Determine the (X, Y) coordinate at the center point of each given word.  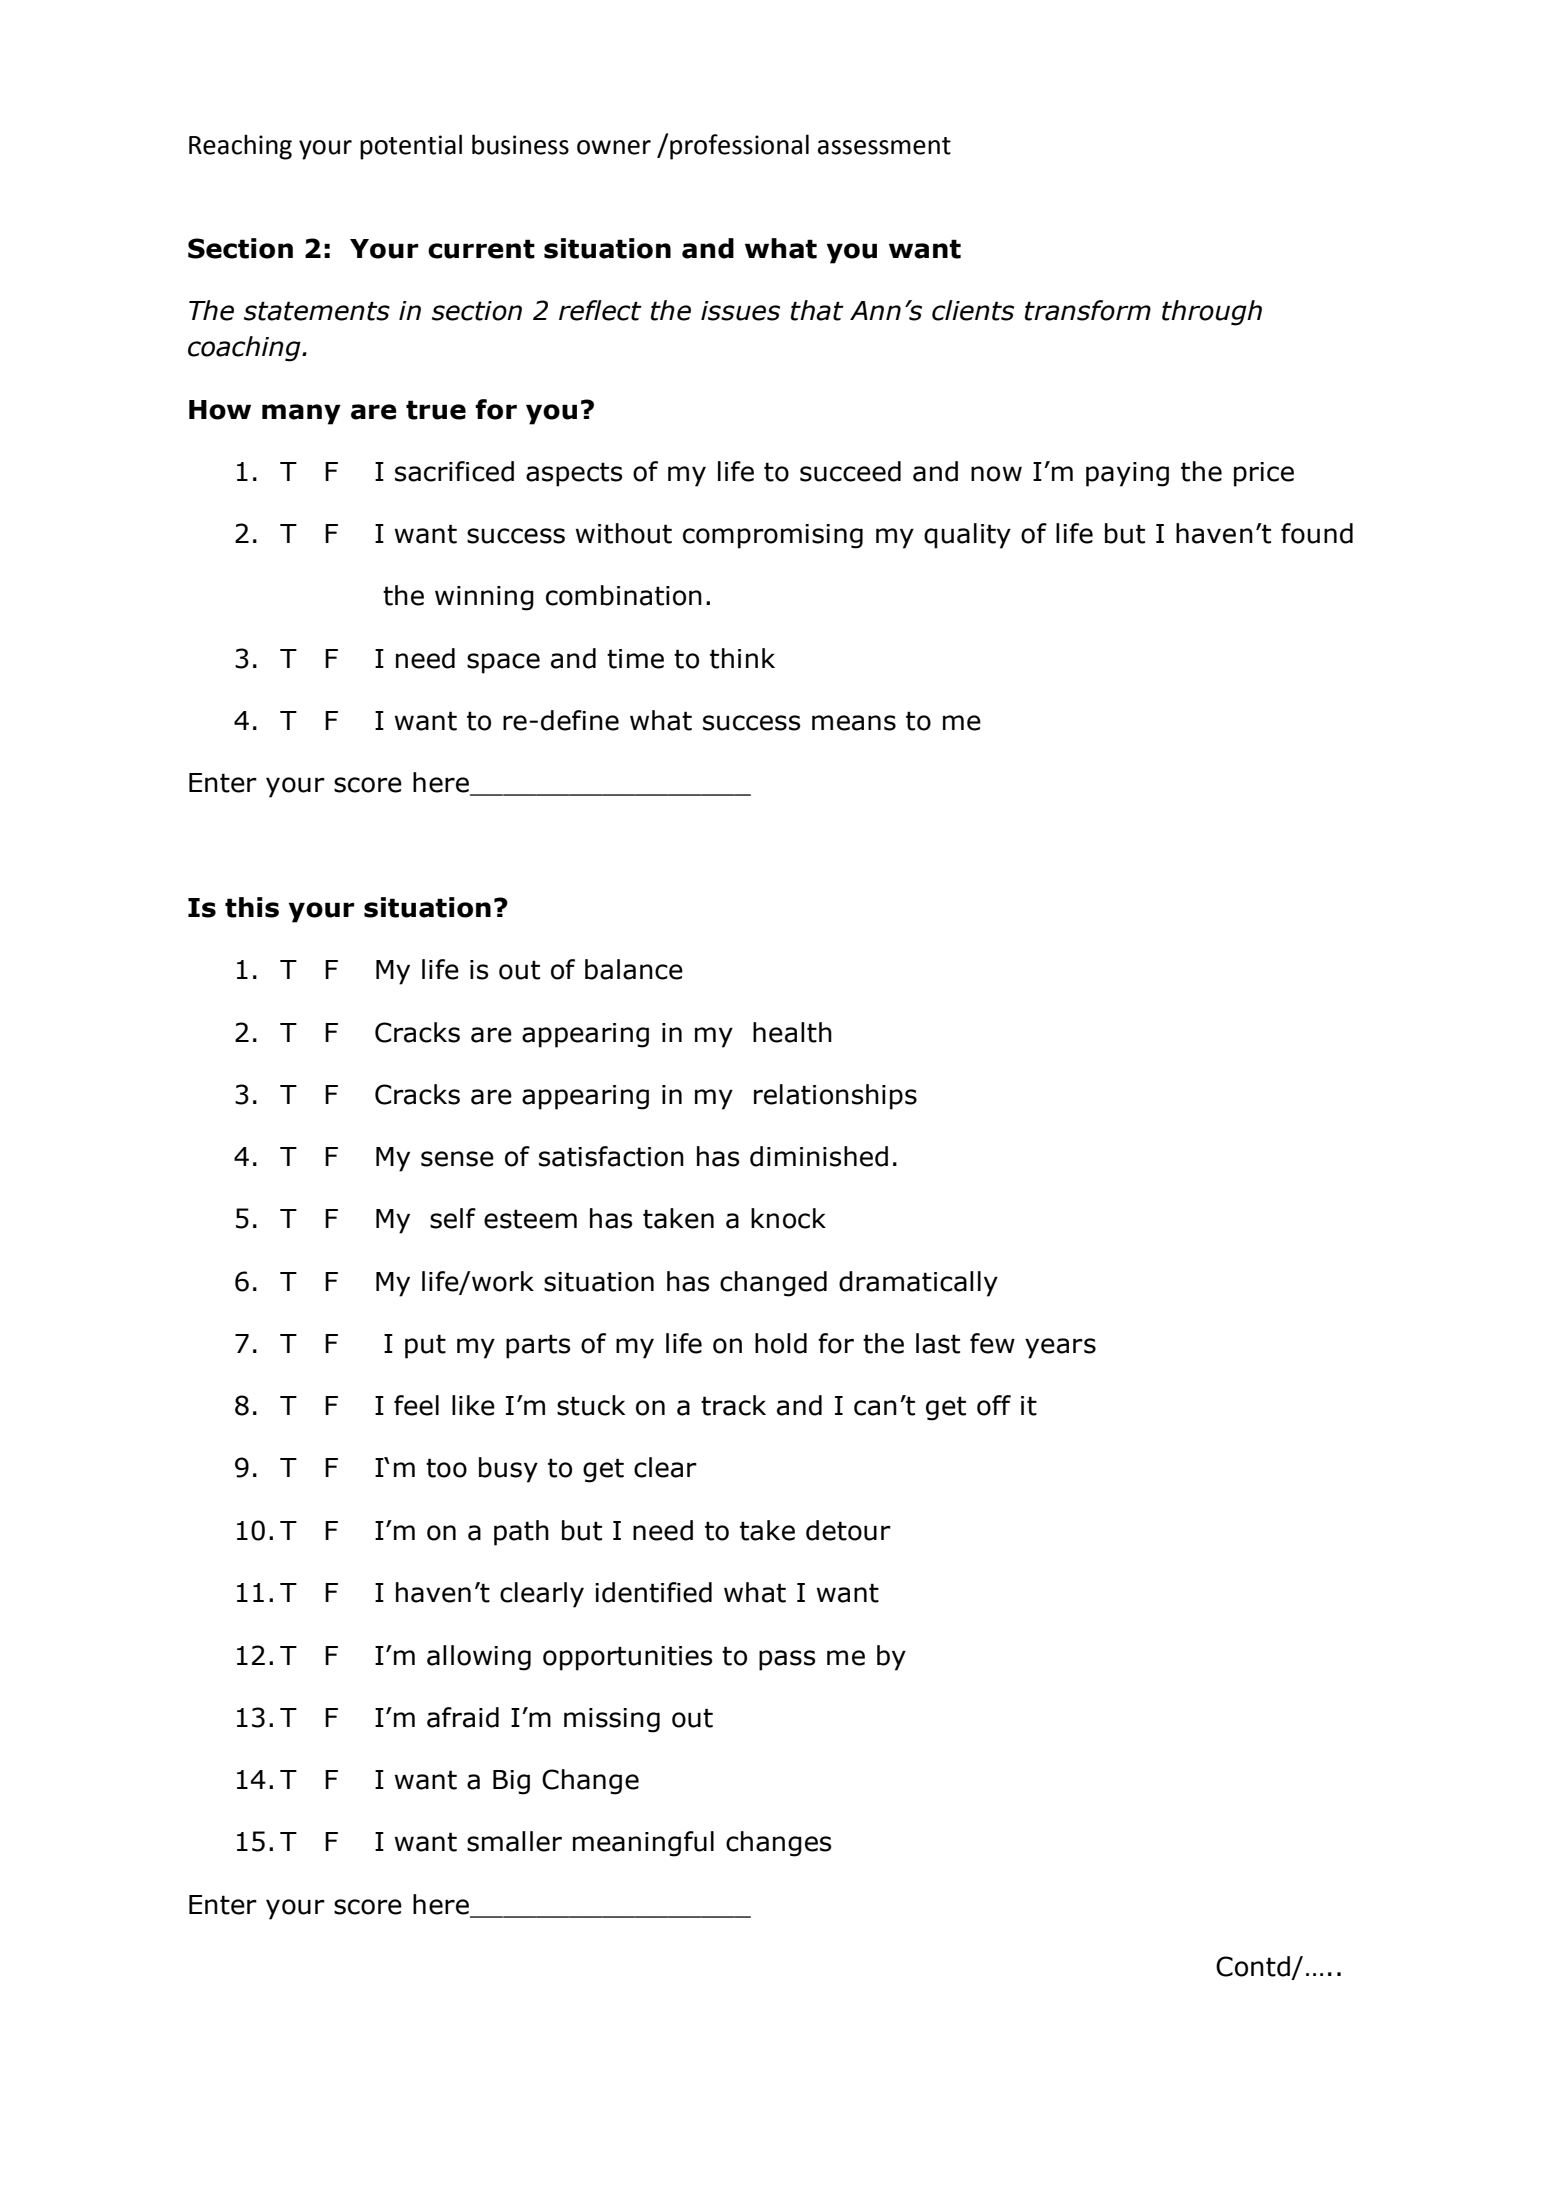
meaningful (643, 1844)
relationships (835, 1097)
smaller (514, 1841)
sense (457, 1159)
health (792, 1032)
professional (739, 147)
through (1212, 313)
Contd (1253, 1966)
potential (411, 147)
